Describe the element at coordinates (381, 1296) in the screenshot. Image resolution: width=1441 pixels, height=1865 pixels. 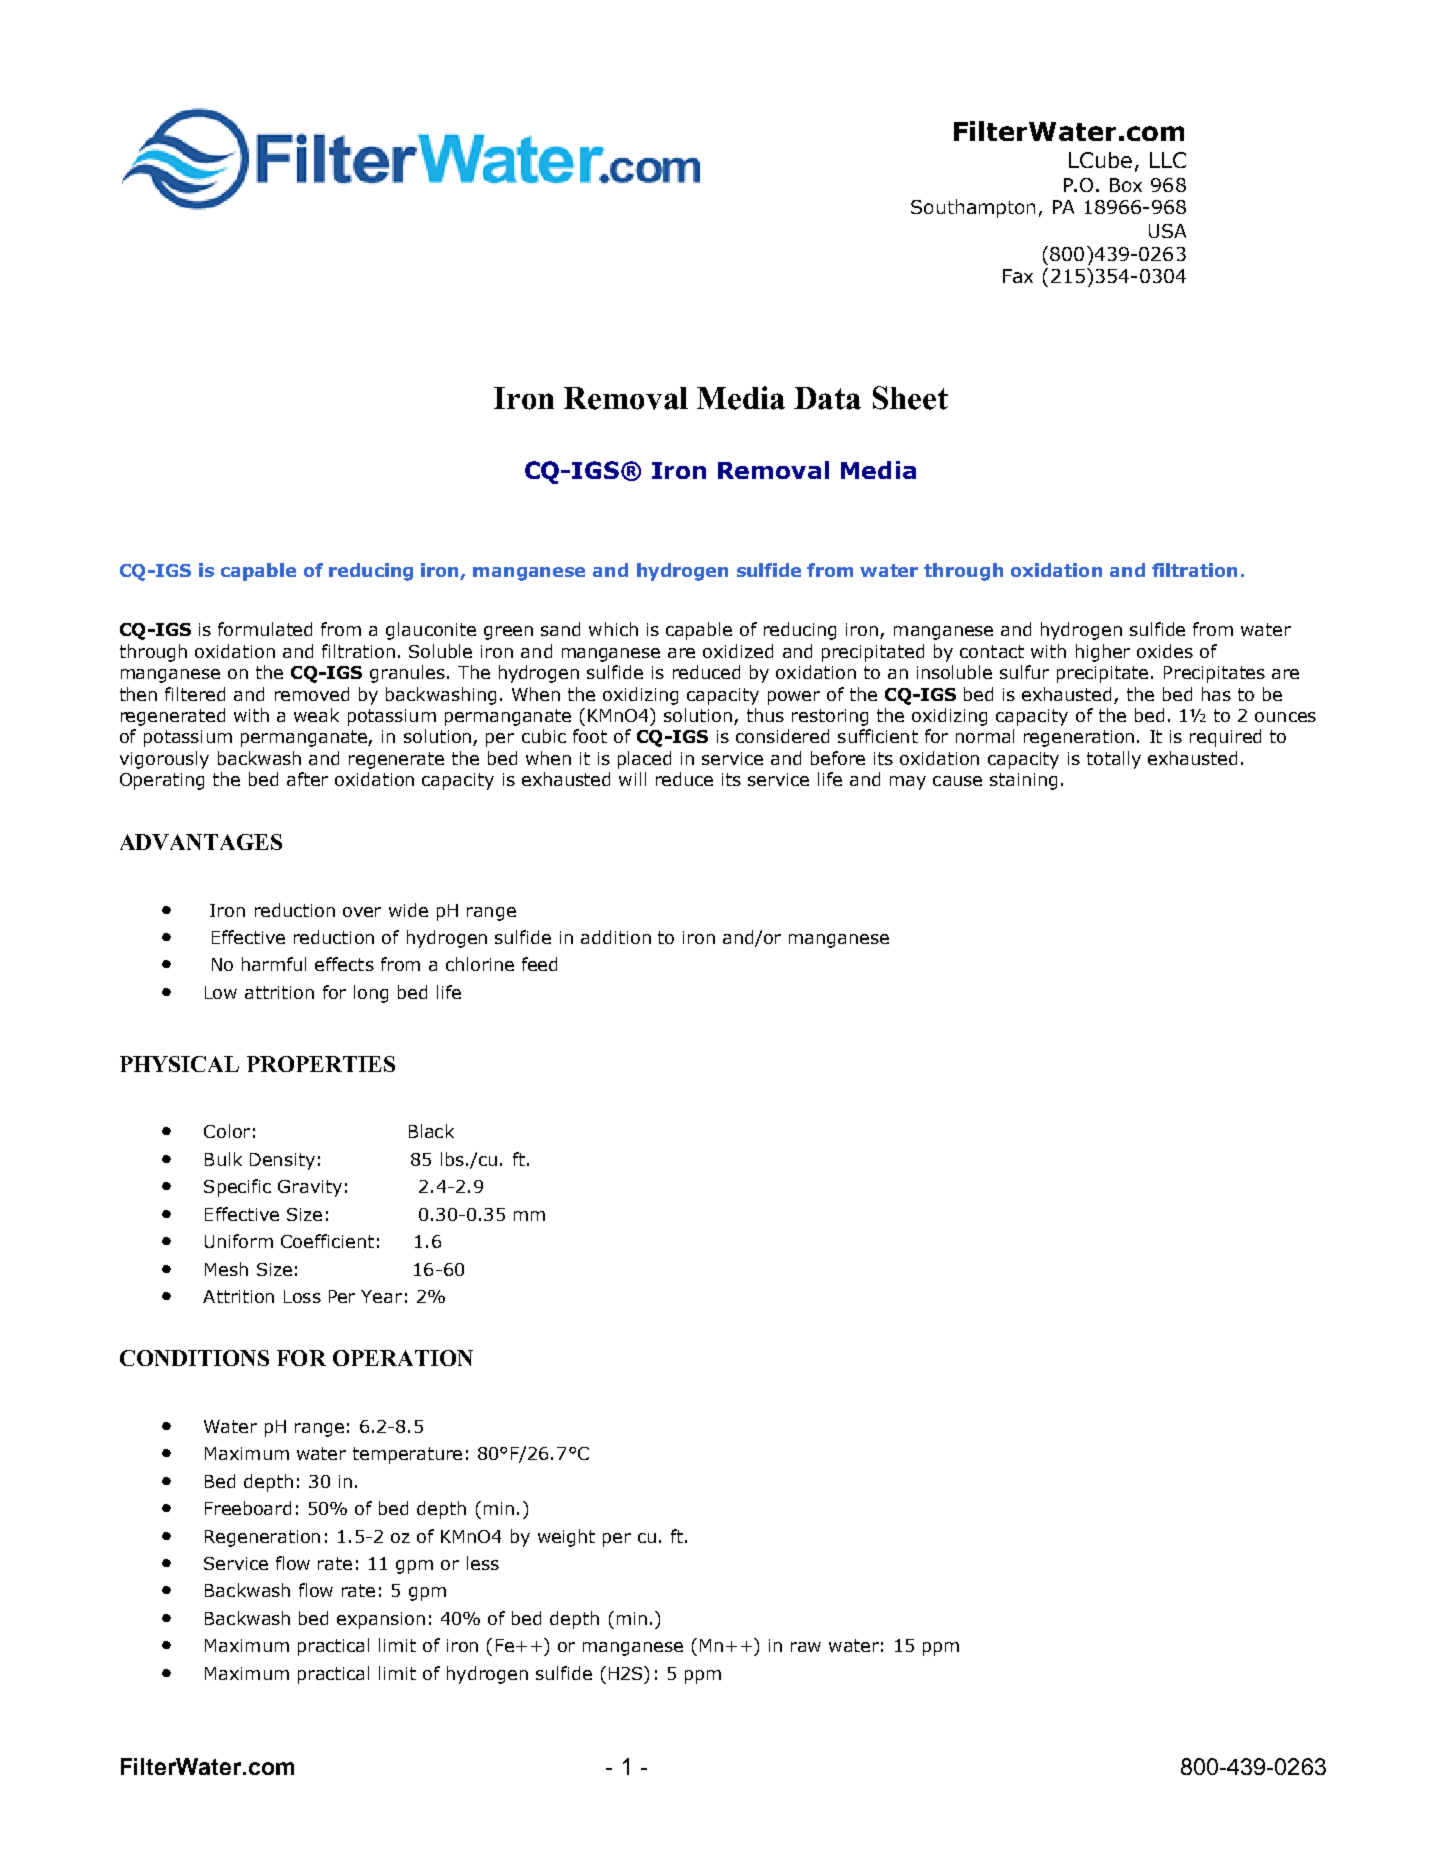
I see `Year` at that location.
